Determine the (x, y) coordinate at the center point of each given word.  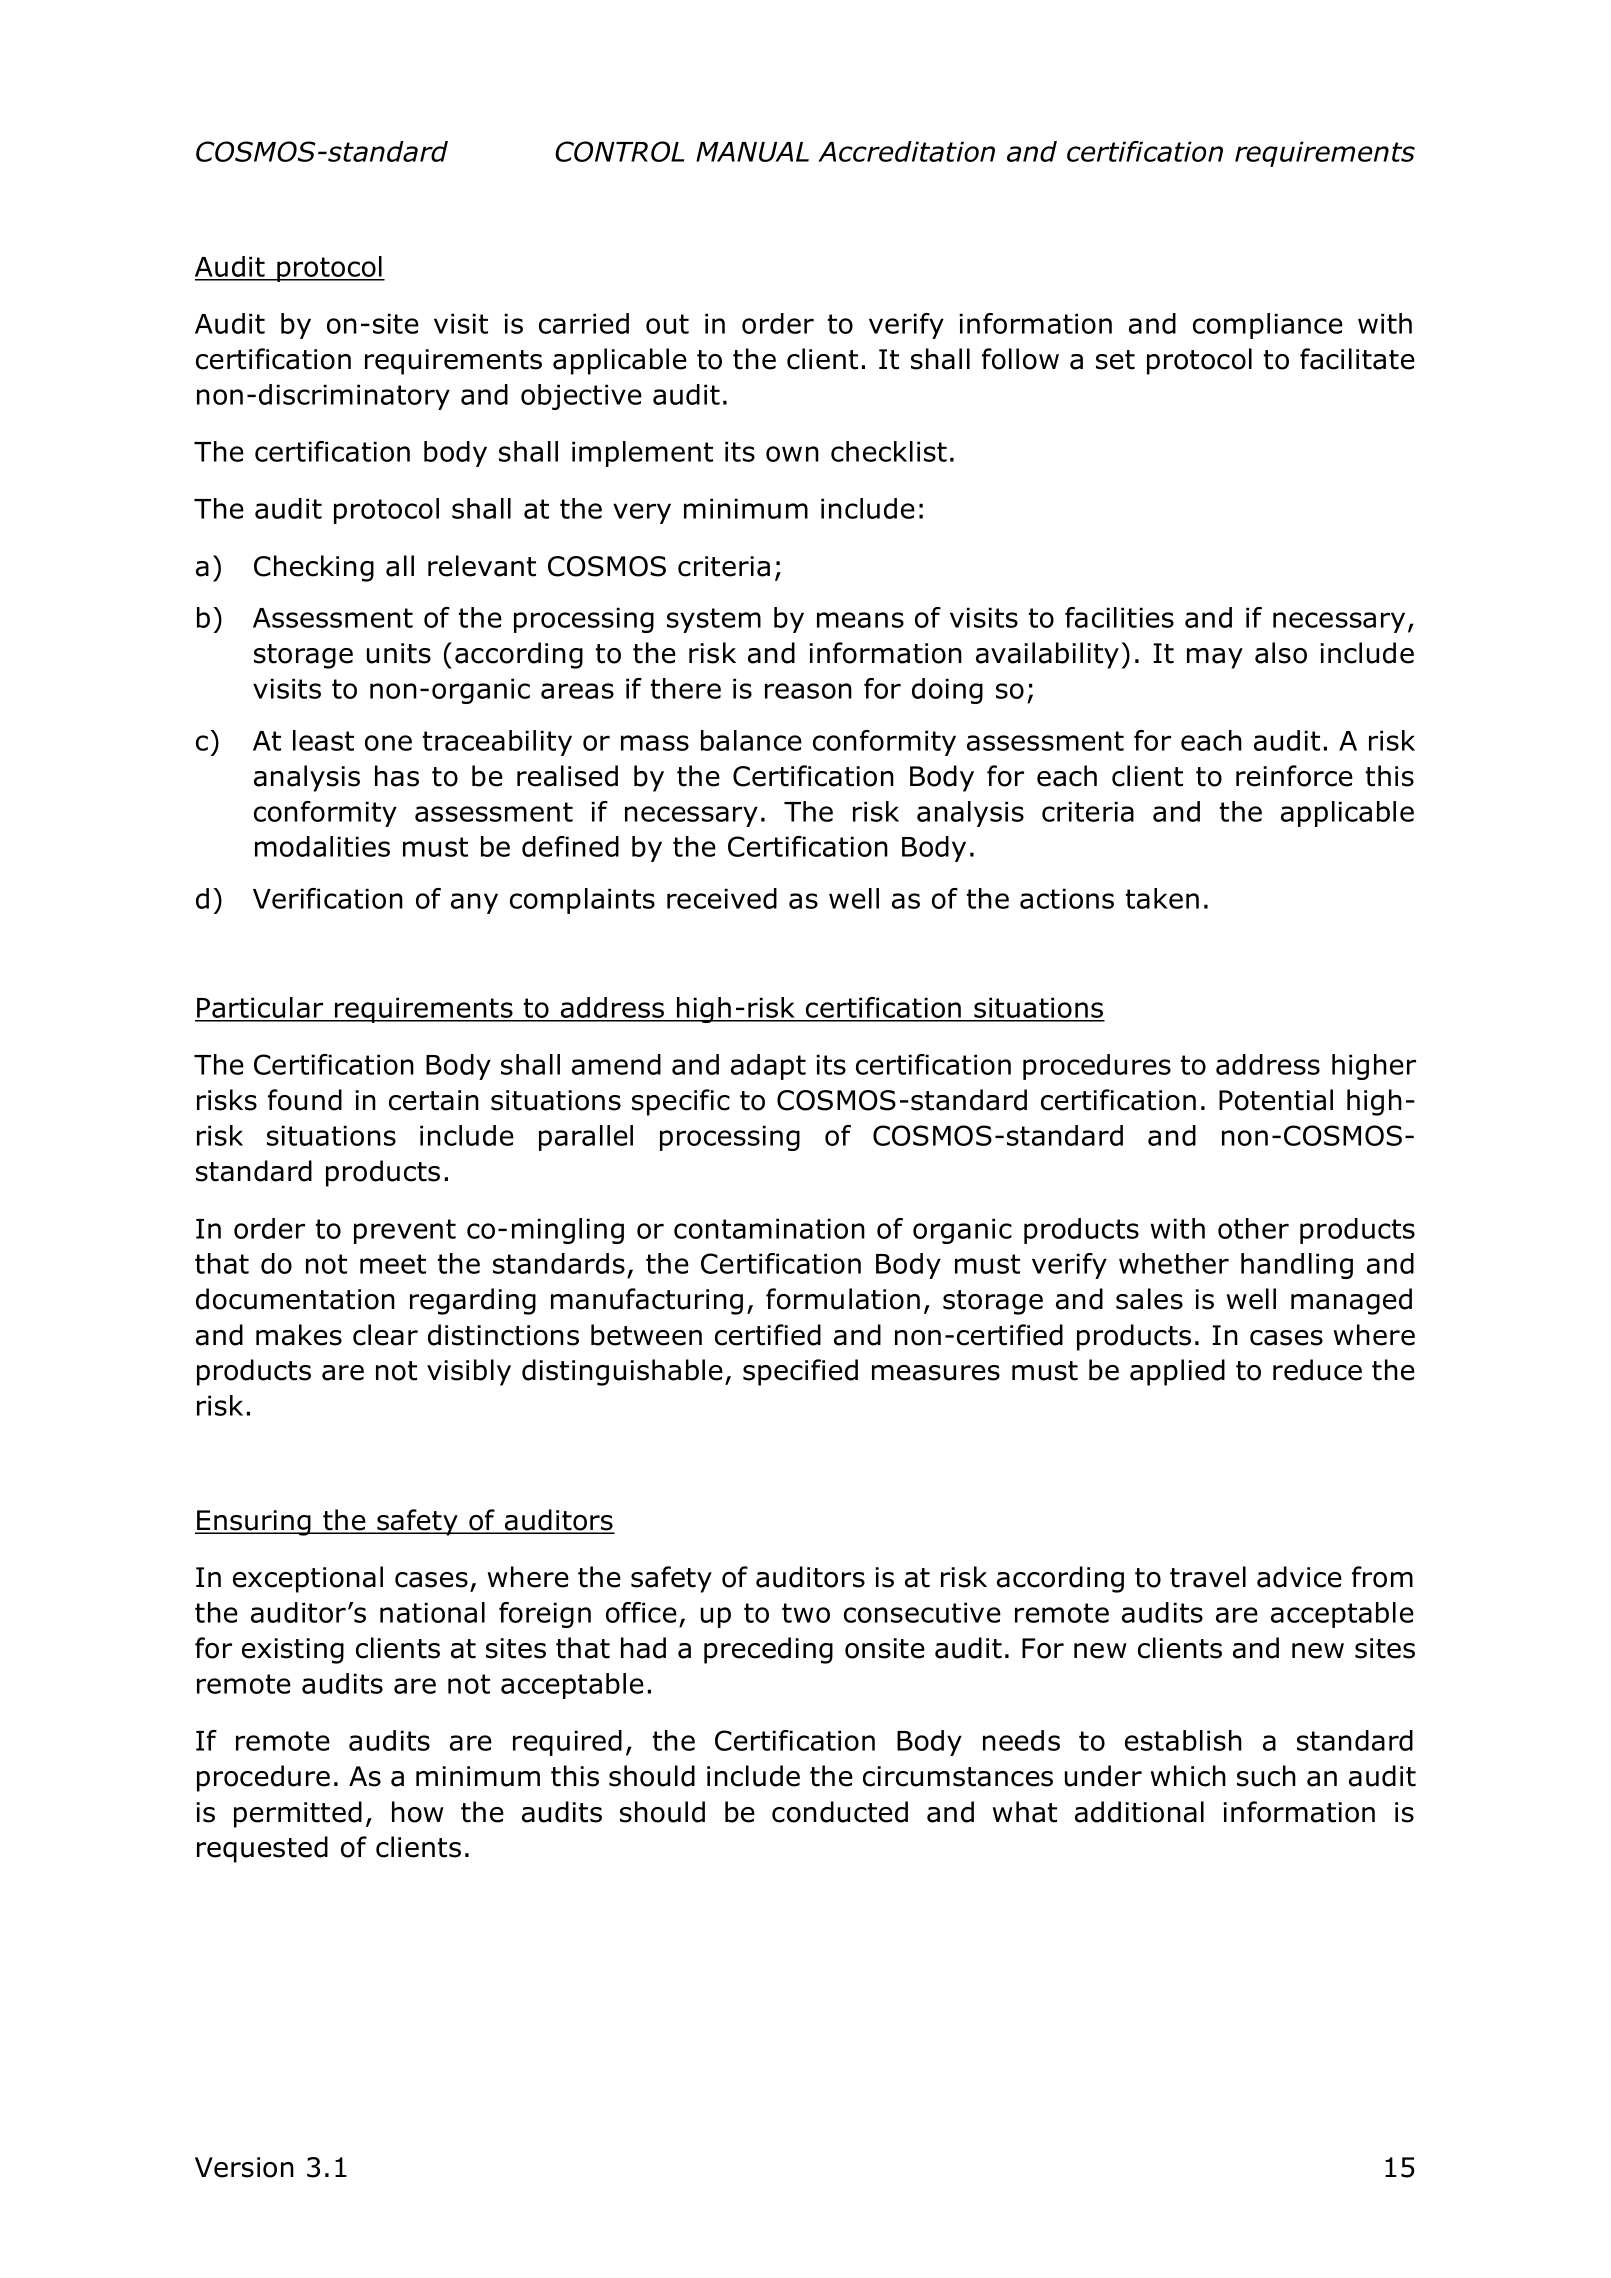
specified (800, 1372)
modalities (322, 846)
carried (584, 323)
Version (244, 2167)
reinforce (1294, 776)
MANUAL (752, 152)
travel (1208, 1577)
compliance (1268, 326)
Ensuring (254, 1523)
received (722, 898)
